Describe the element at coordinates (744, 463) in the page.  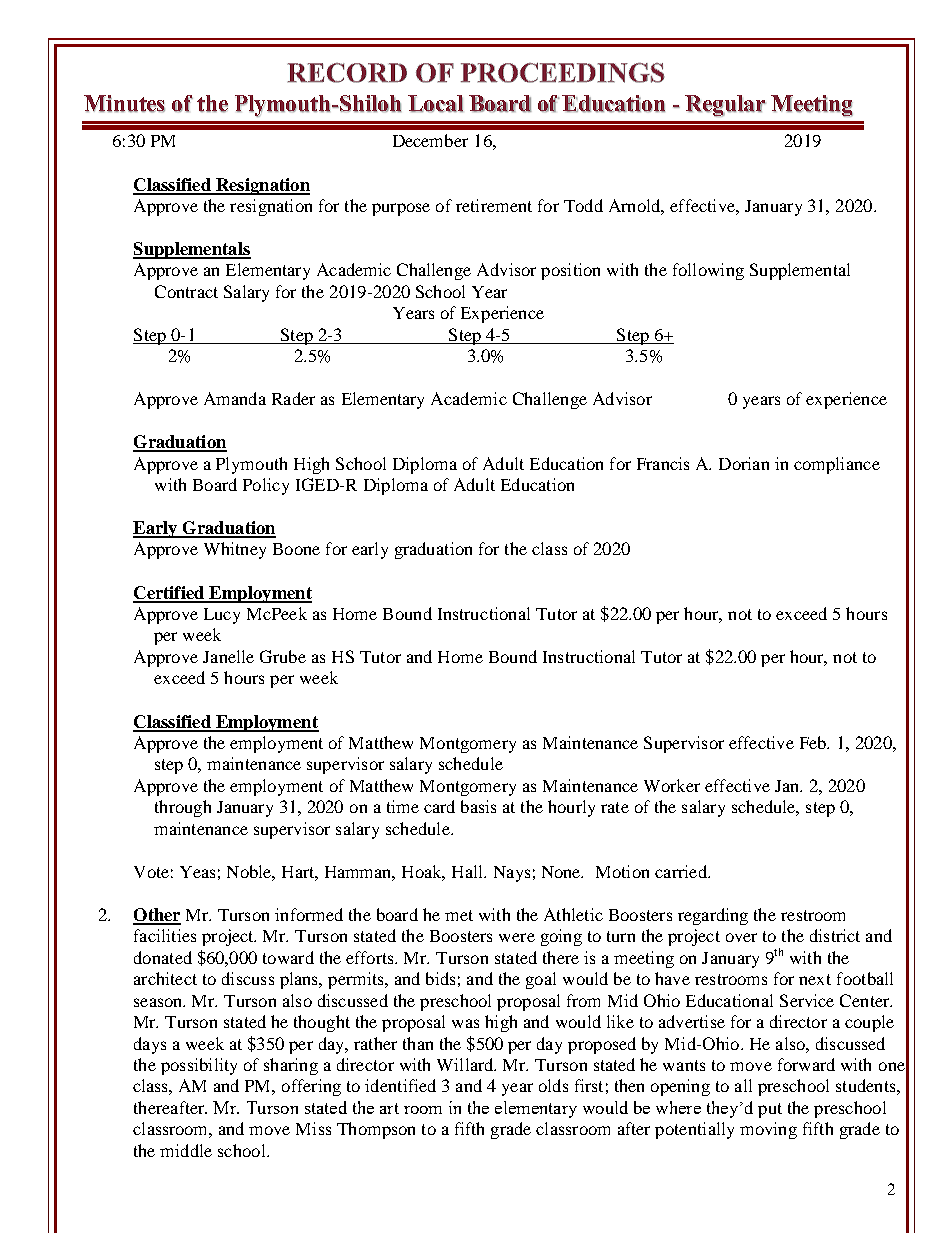
I see `Dorian` at that location.
